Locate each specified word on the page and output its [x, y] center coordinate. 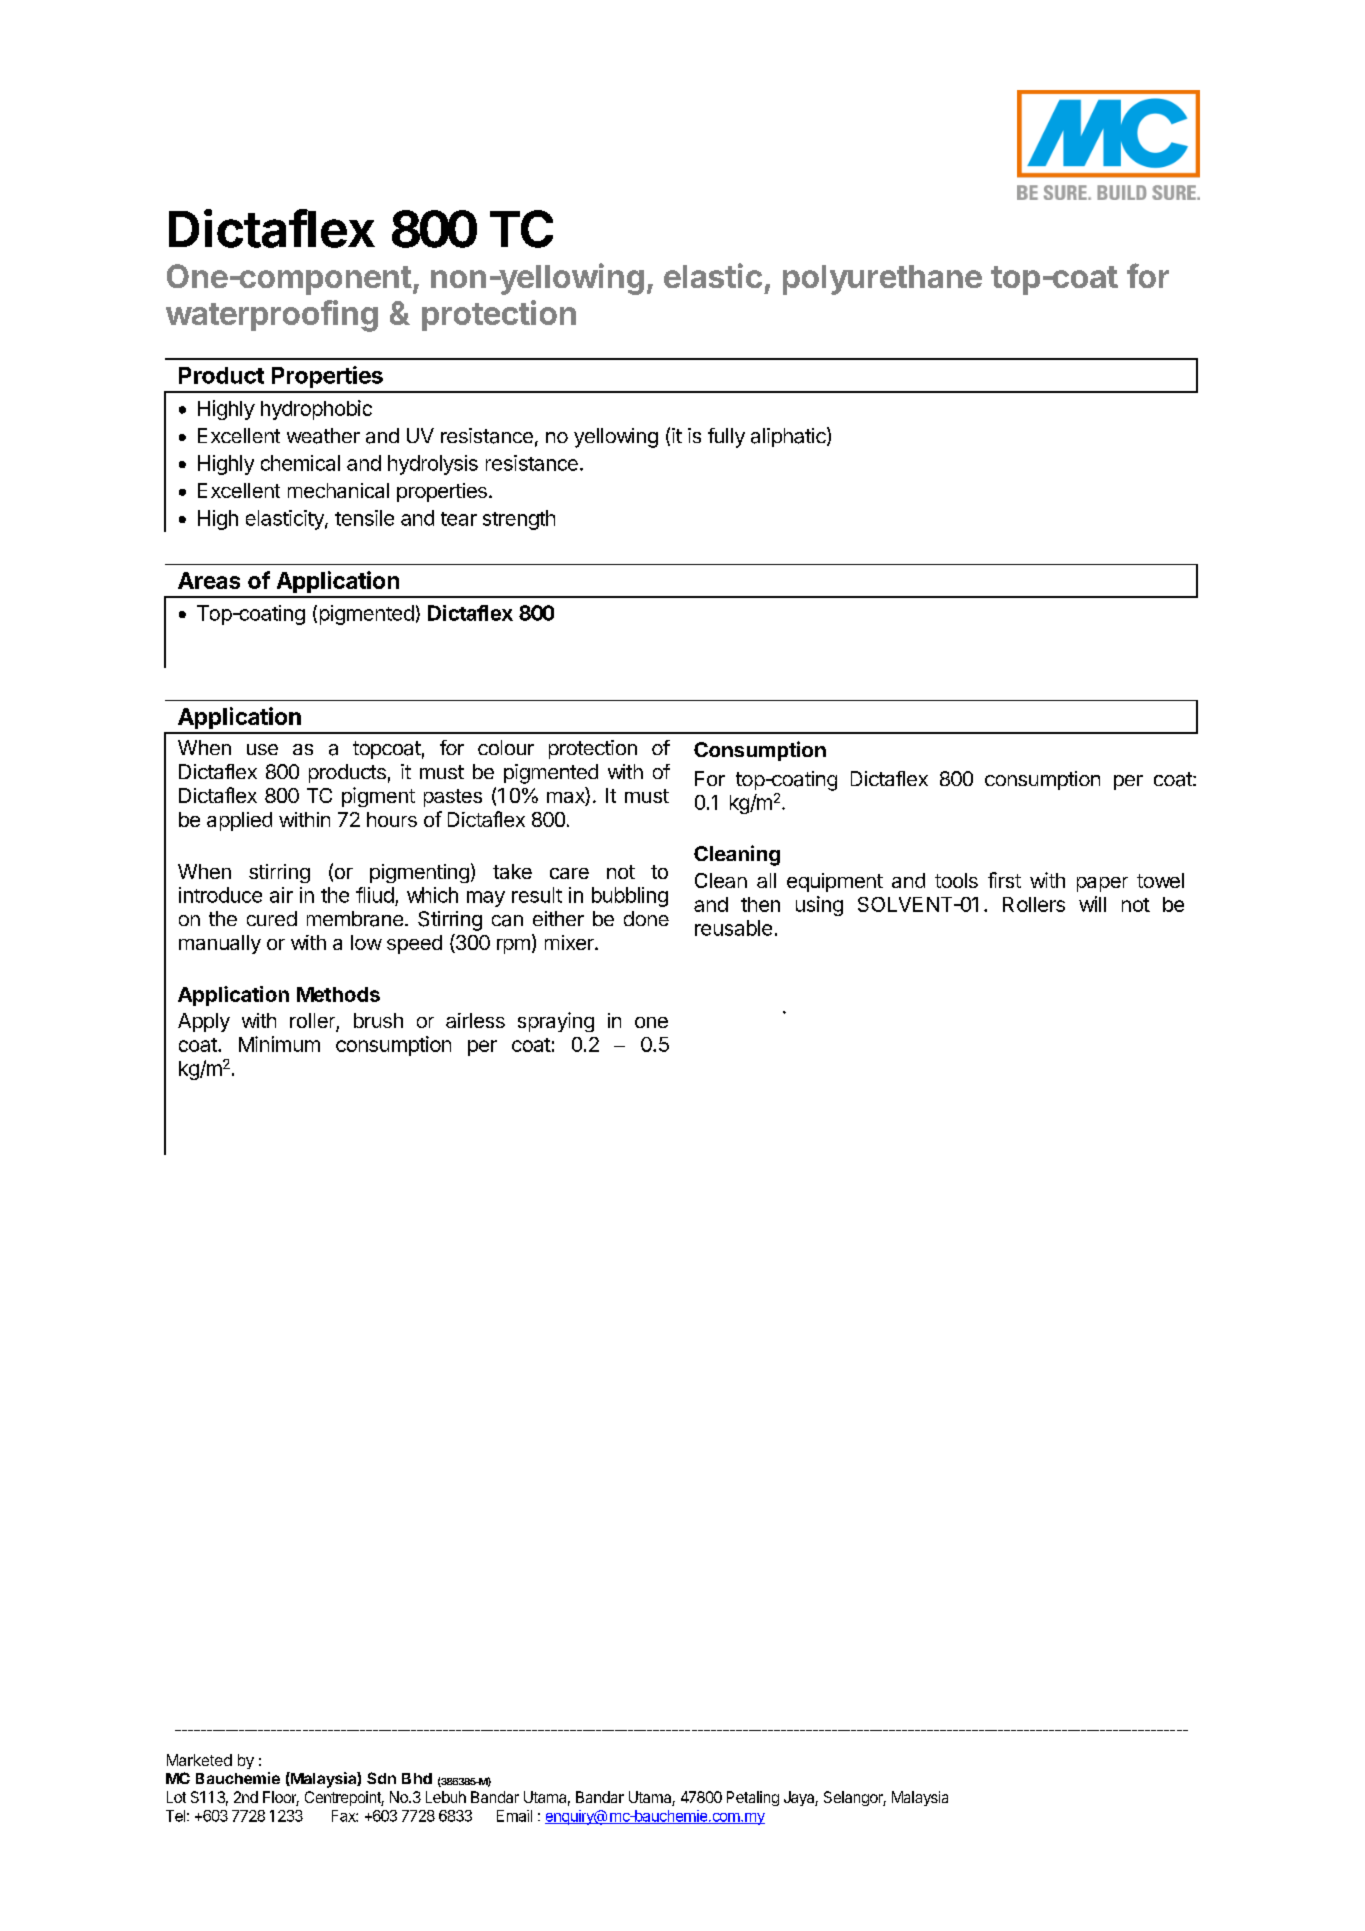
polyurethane [882, 280]
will [1092, 904]
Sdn [381, 1778]
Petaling [753, 1798]
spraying [556, 1022]
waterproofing [272, 316]
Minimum [279, 1044]
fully [726, 438]
